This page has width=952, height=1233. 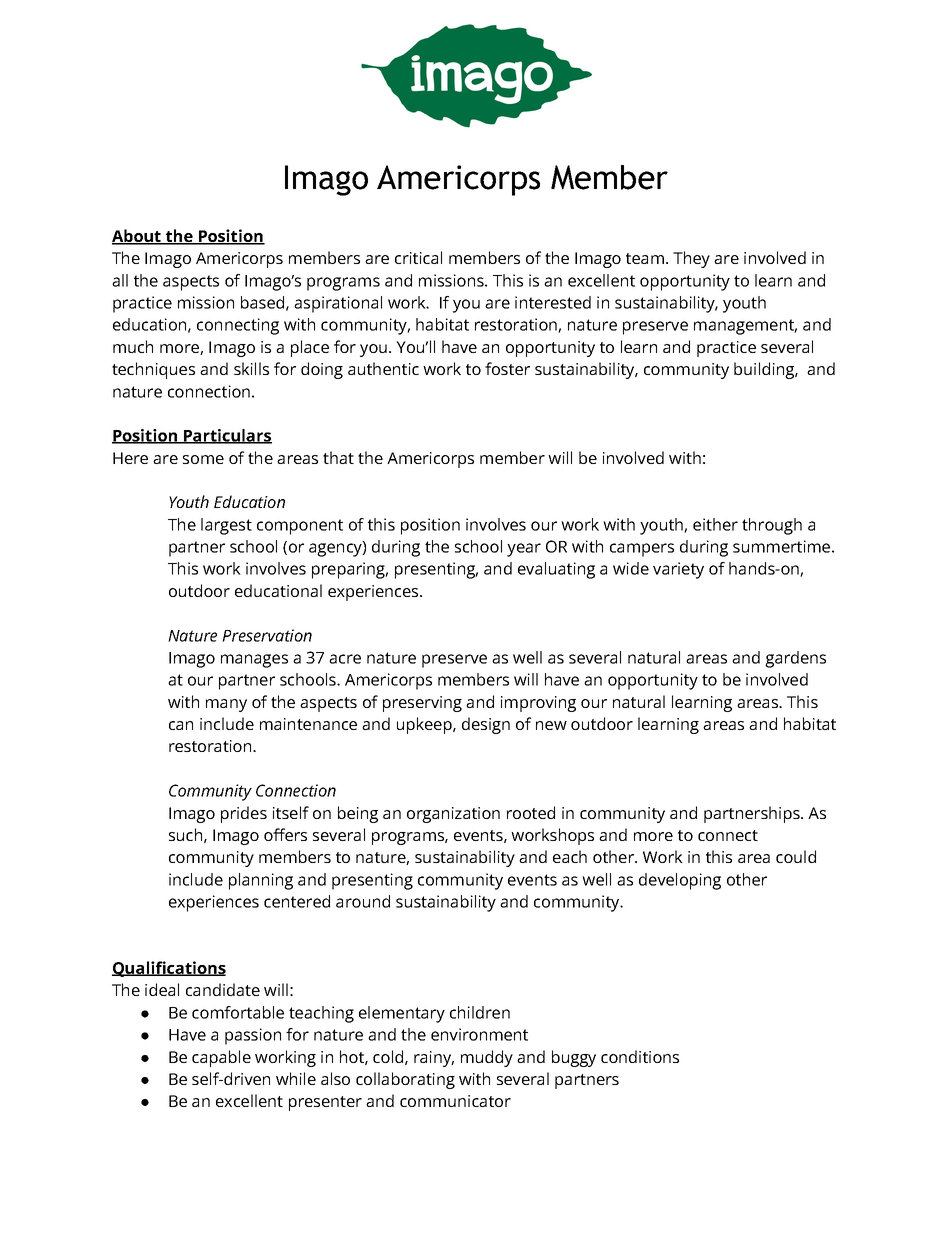 What do you see at coordinates (221, 1058) in the page?
I see `capable` at bounding box center [221, 1058].
